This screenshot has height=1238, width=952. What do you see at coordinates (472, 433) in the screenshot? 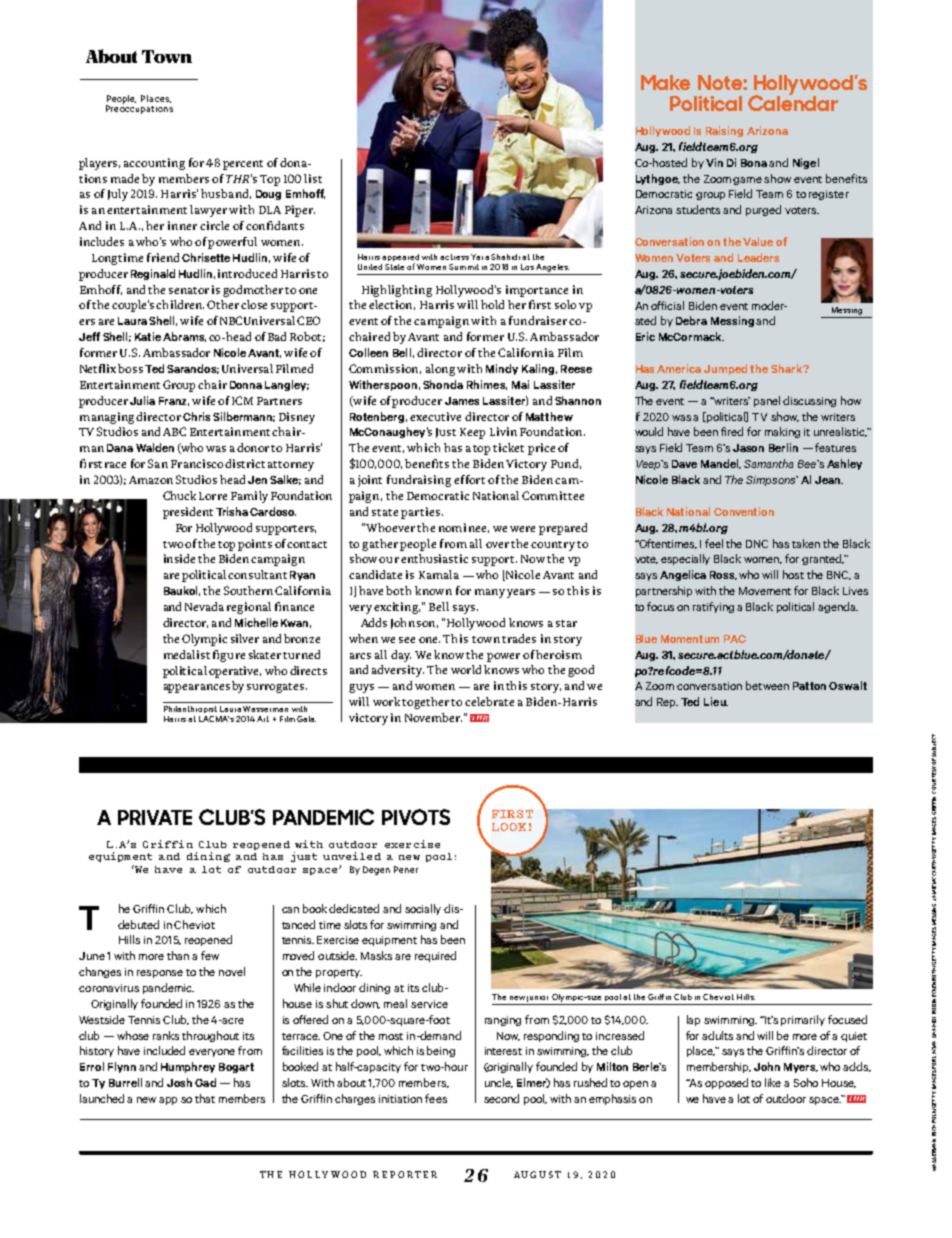
I see `Keep` at bounding box center [472, 433].
